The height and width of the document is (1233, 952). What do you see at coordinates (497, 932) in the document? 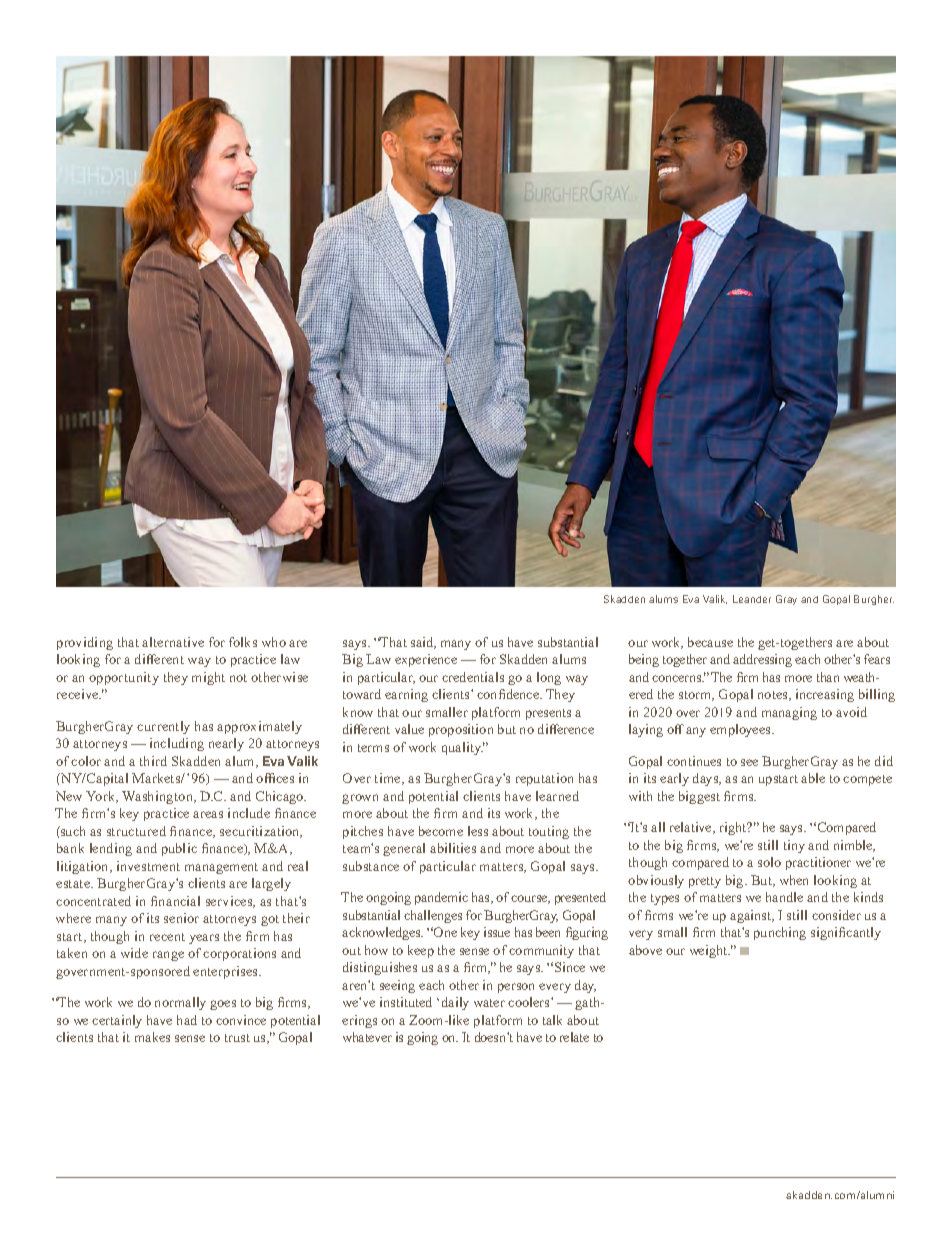
I see `issue` at bounding box center [497, 932].
